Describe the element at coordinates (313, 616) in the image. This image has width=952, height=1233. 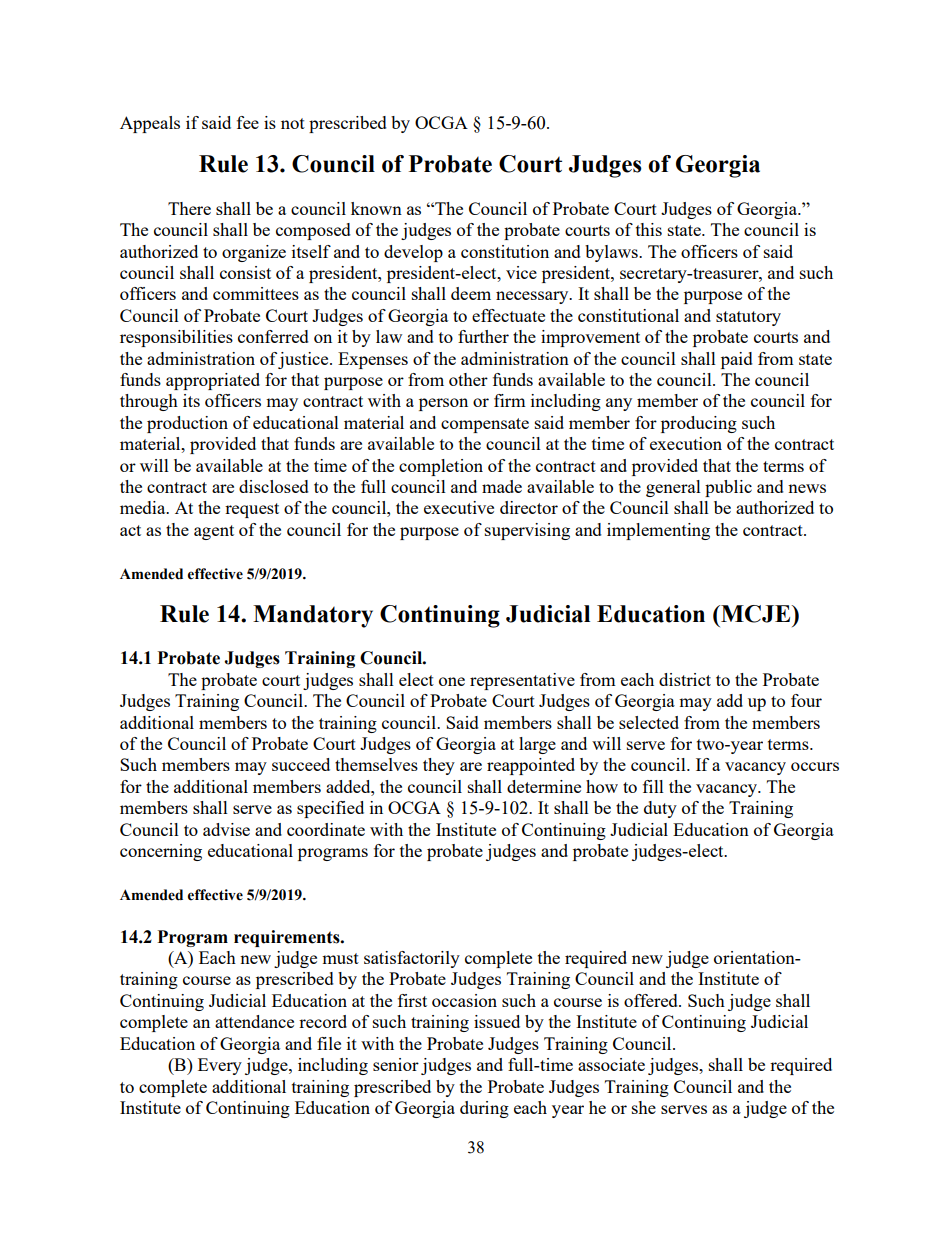
I see `Mandatory` at that location.
